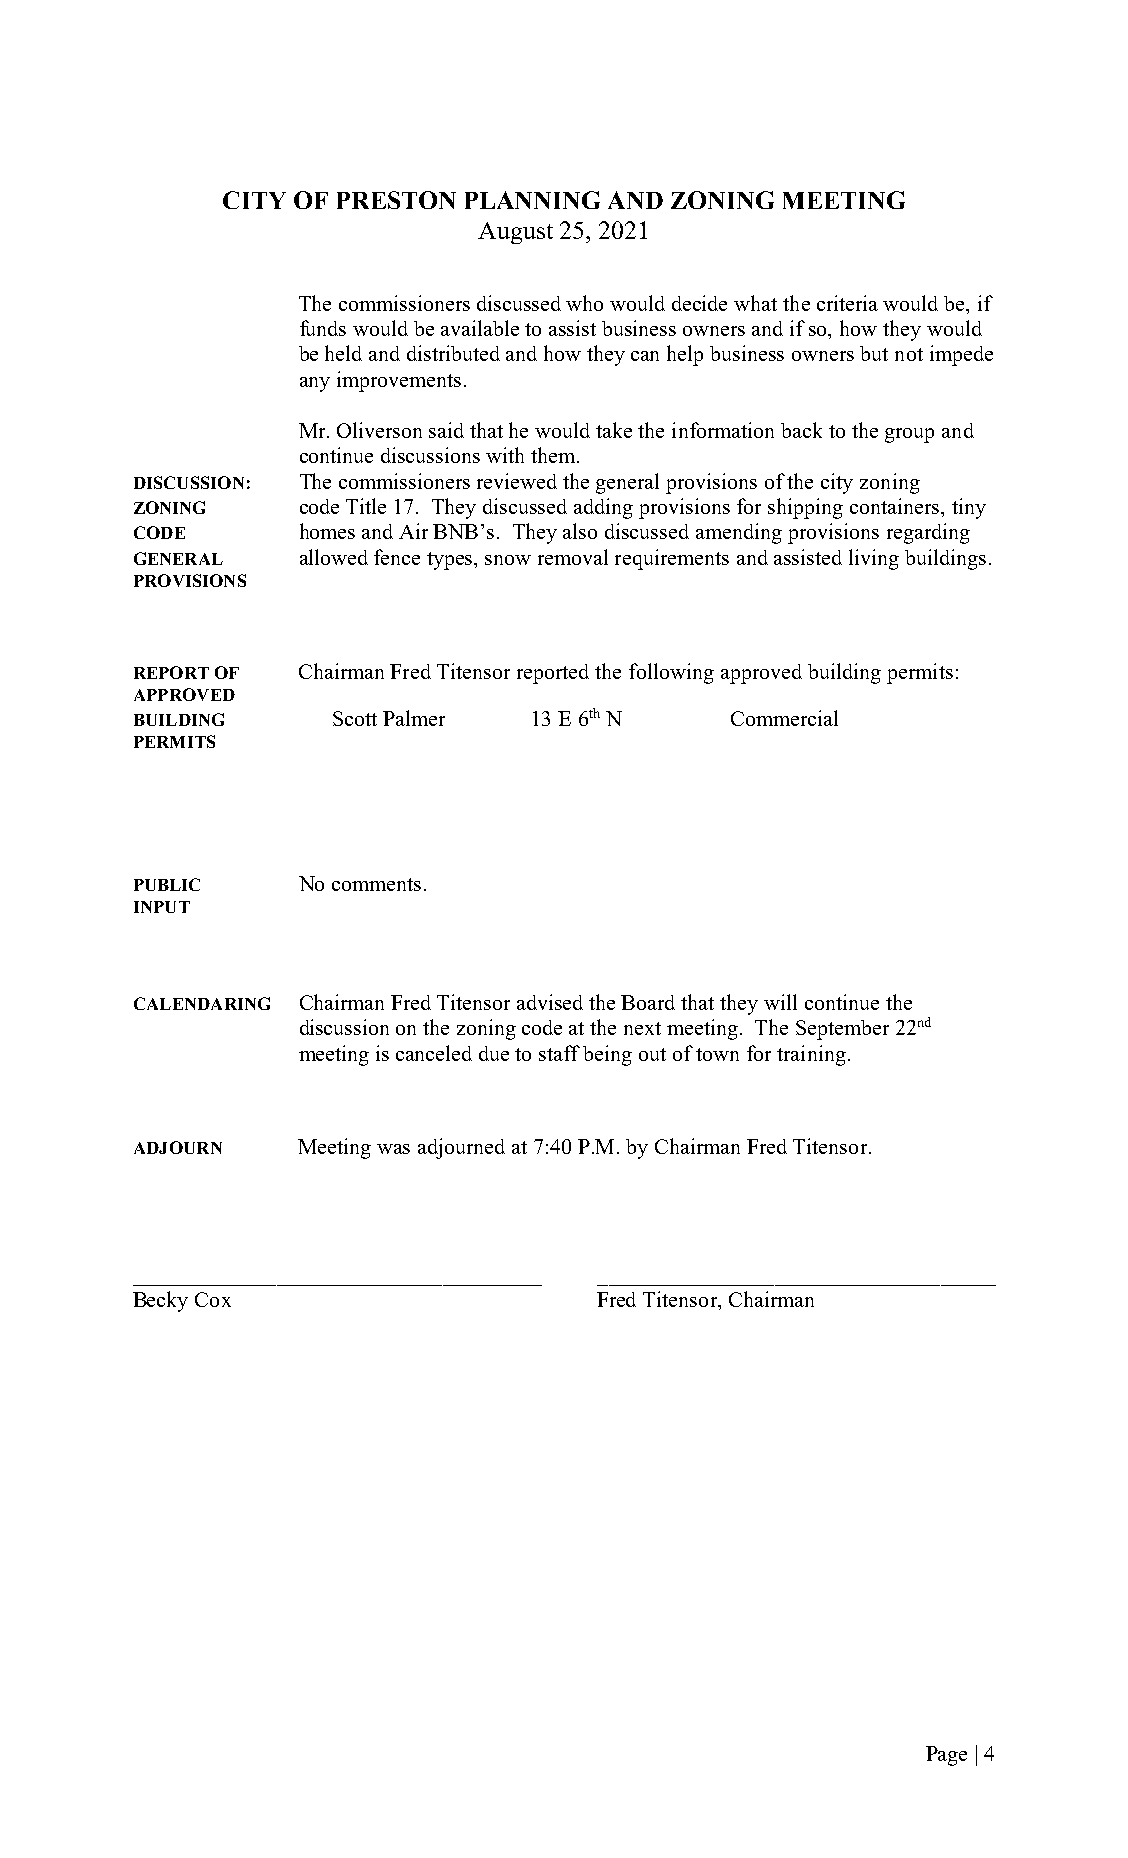  What do you see at coordinates (847, 303) in the page?
I see `criteria` at bounding box center [847, 303].
